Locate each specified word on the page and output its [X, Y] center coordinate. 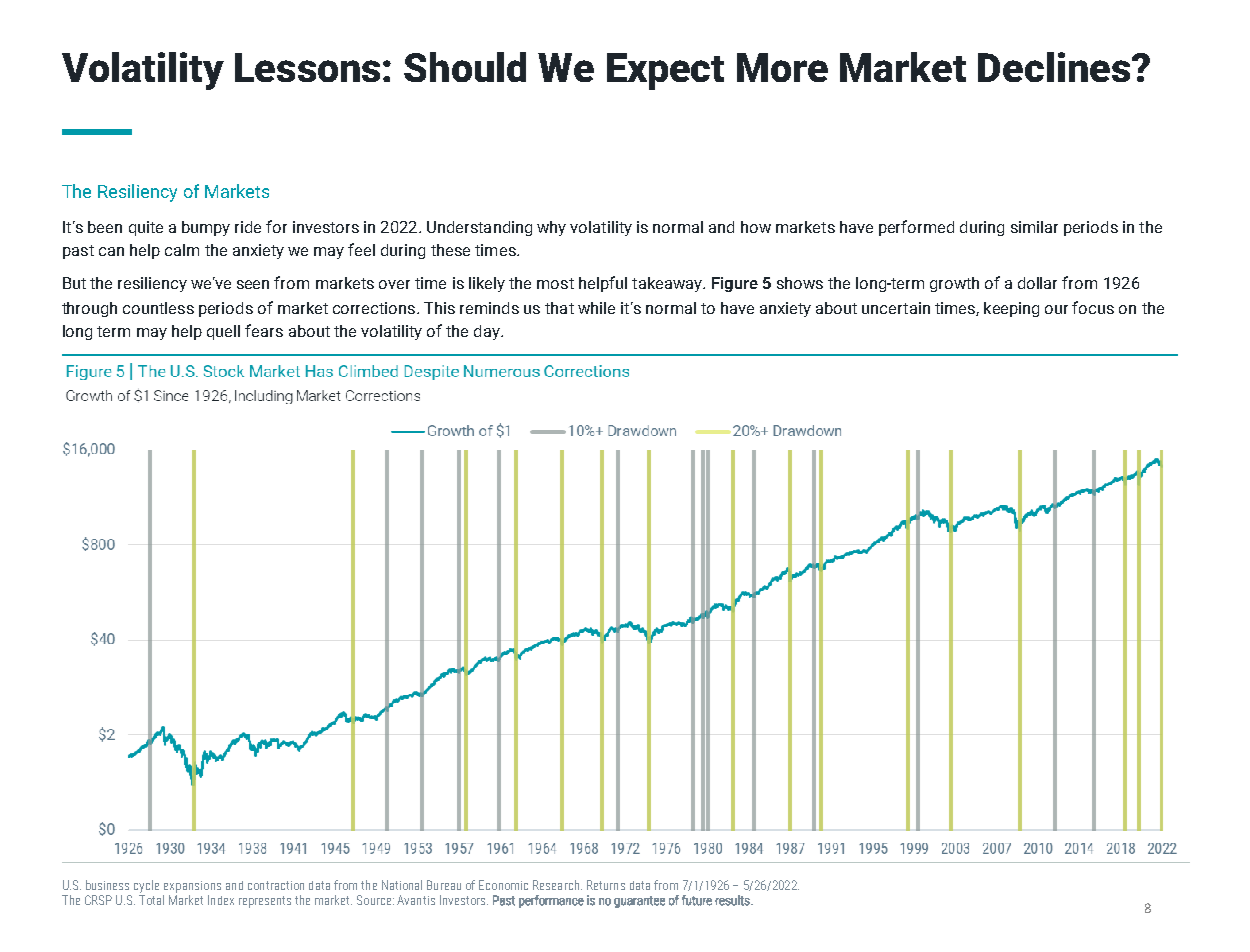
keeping [1011, 309]
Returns [606, 885]
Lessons [307, 67]
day [488, 332]
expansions [192, 887]
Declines [1055, 67]
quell [223, 332]
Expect [665, 71]
